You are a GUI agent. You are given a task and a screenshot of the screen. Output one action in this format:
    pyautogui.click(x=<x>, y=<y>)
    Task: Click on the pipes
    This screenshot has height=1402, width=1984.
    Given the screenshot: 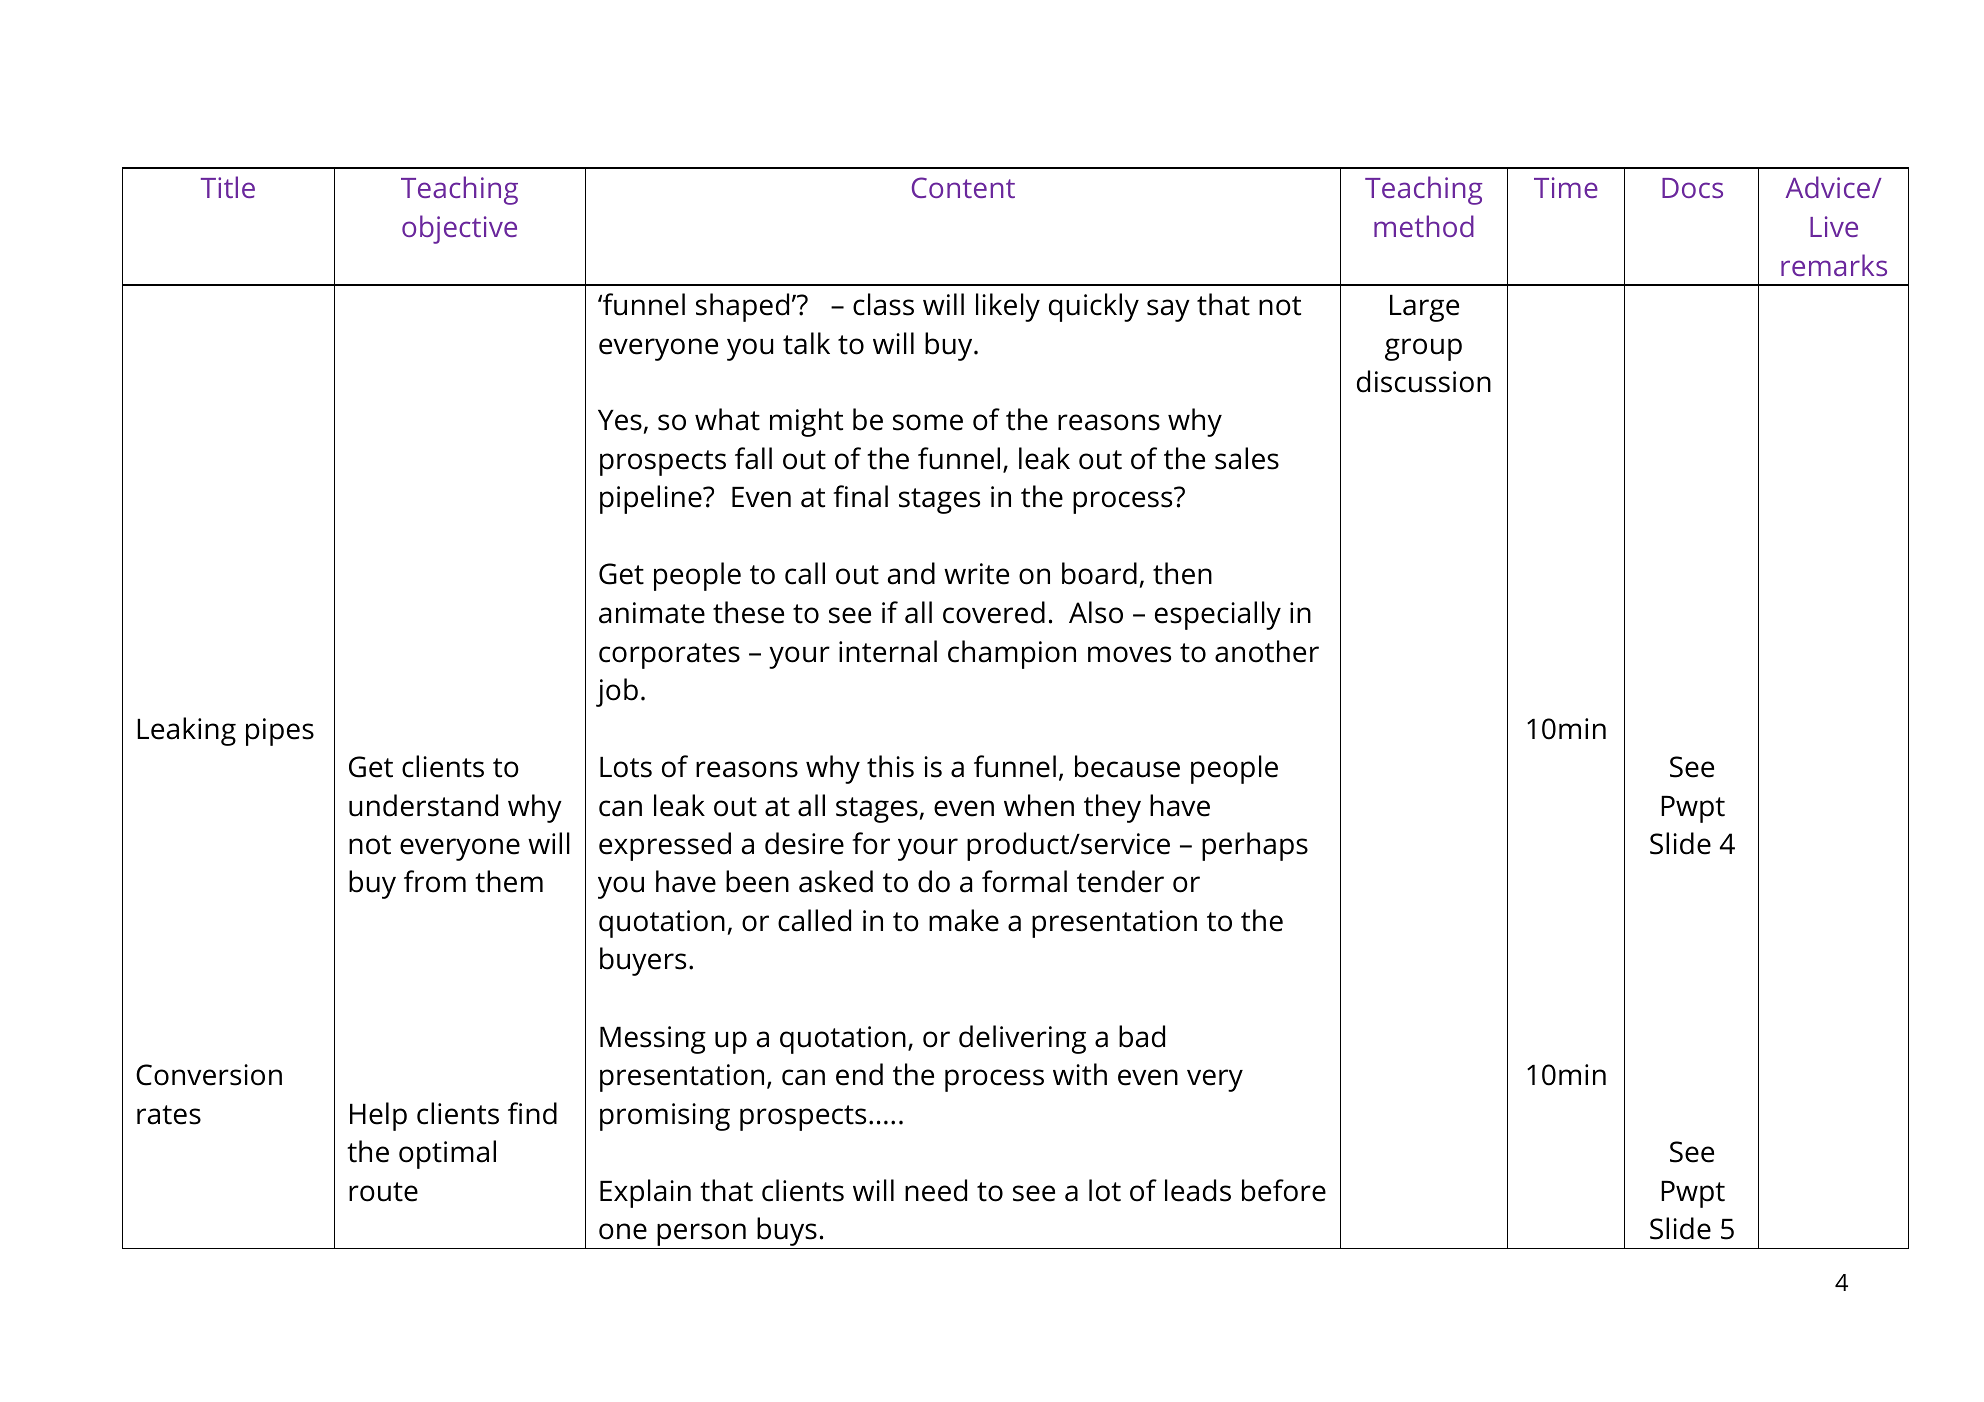 What is the action you would take?
    pyautogui.click(x=280, y=732)
